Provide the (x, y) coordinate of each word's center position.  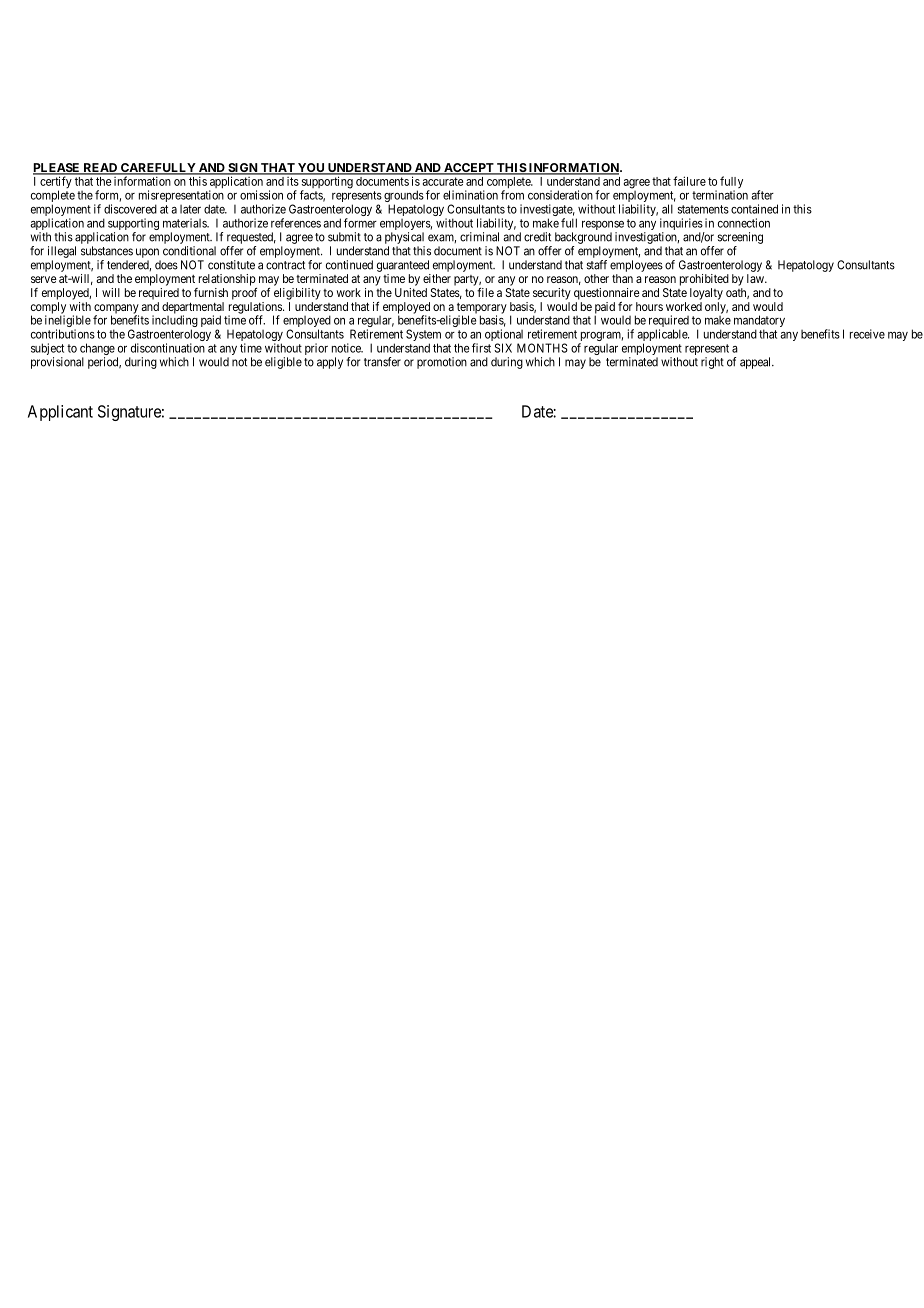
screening (740, 238)
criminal (479, 237)
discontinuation (168, 348)
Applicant (60, 413)
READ (100, 169)
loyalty (706, 294)
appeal (757, 363)
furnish (211, 292)
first (481, 348)
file (485, 292)
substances (107, 251)
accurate (443, 181)
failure (689, 181)
